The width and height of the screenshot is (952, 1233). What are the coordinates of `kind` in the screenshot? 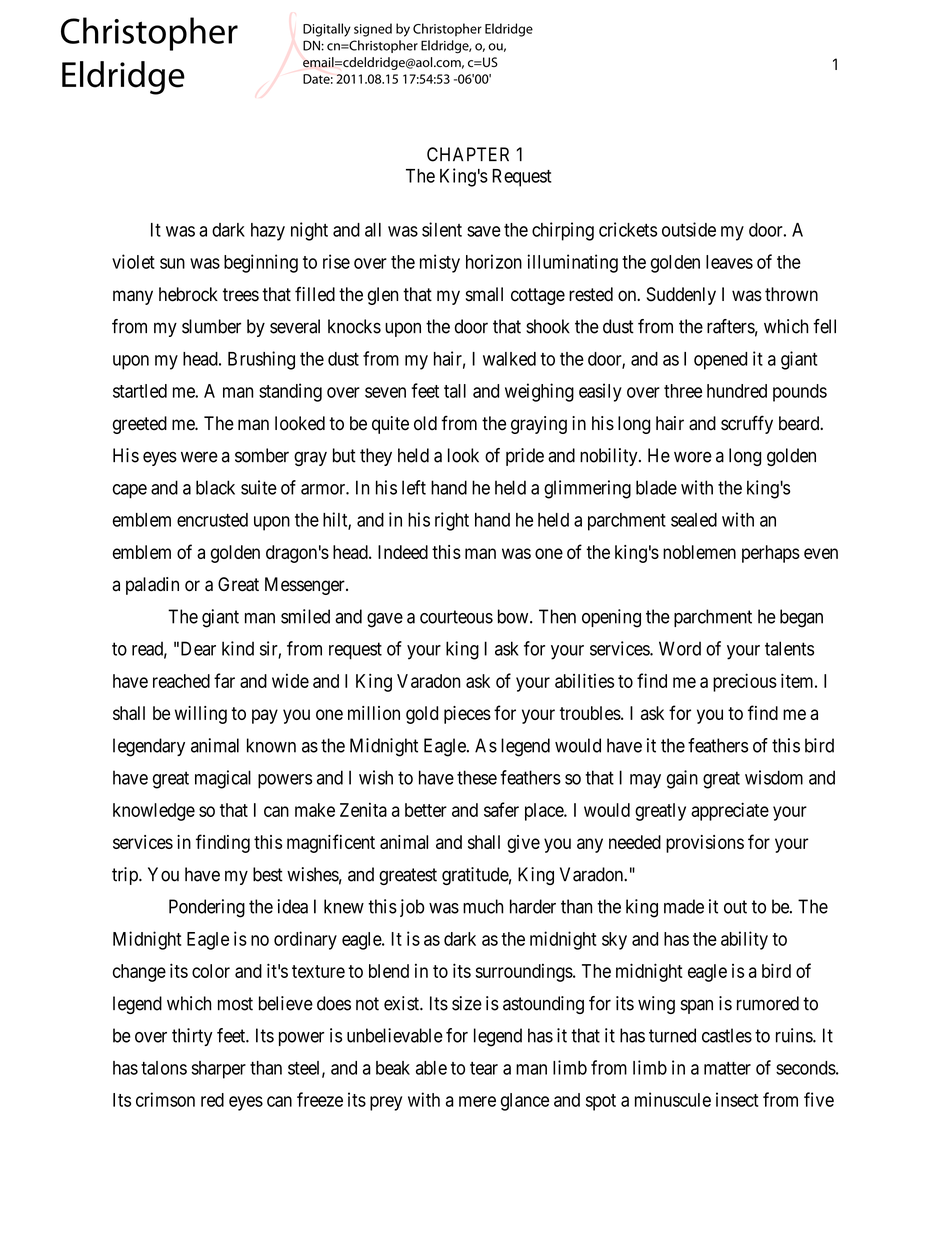 It's located at (238, 648).
